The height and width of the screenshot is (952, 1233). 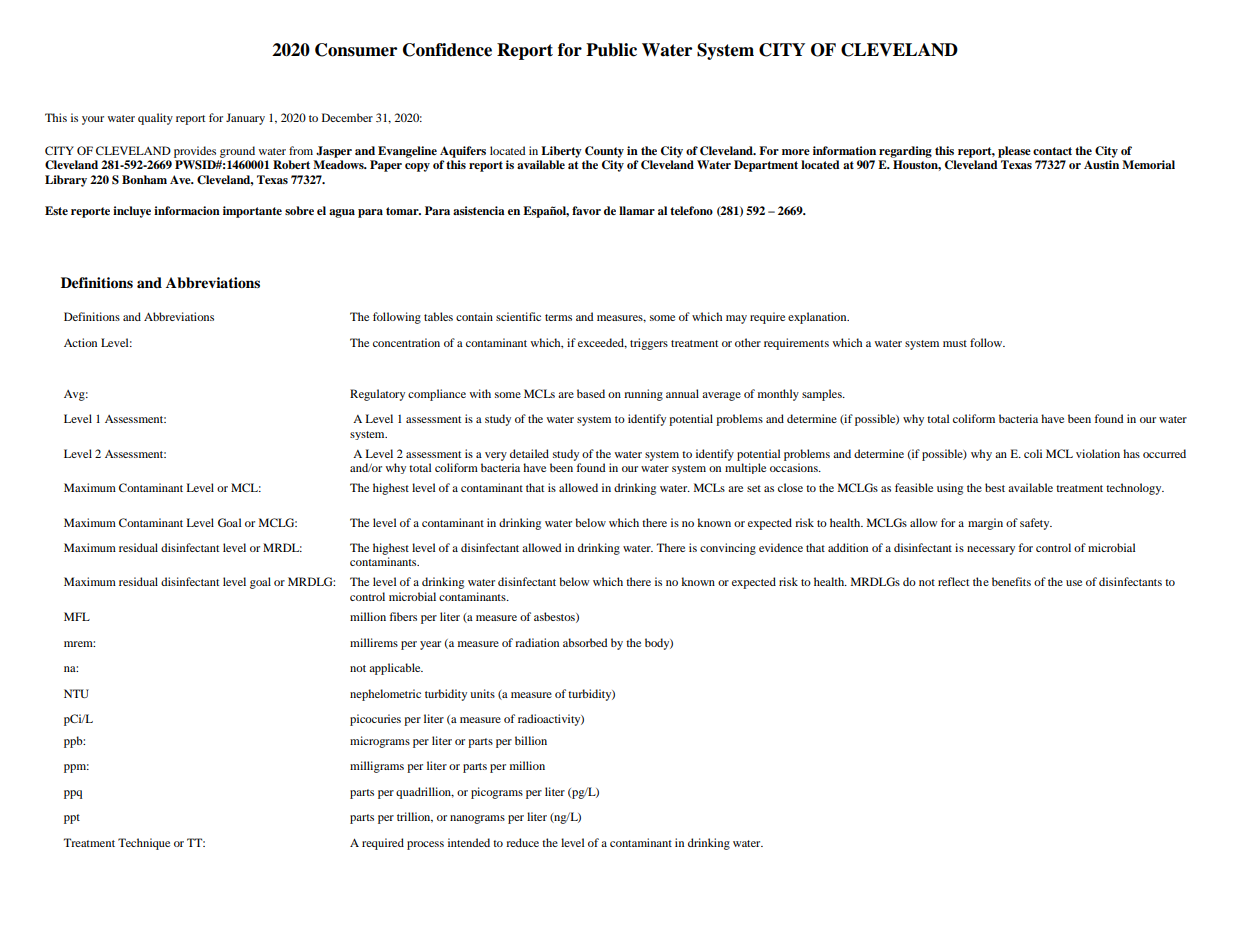 What do you see at coordinates (728, 549) in the screenshot?
I see `convincing` at bounding box center [728, 549].
